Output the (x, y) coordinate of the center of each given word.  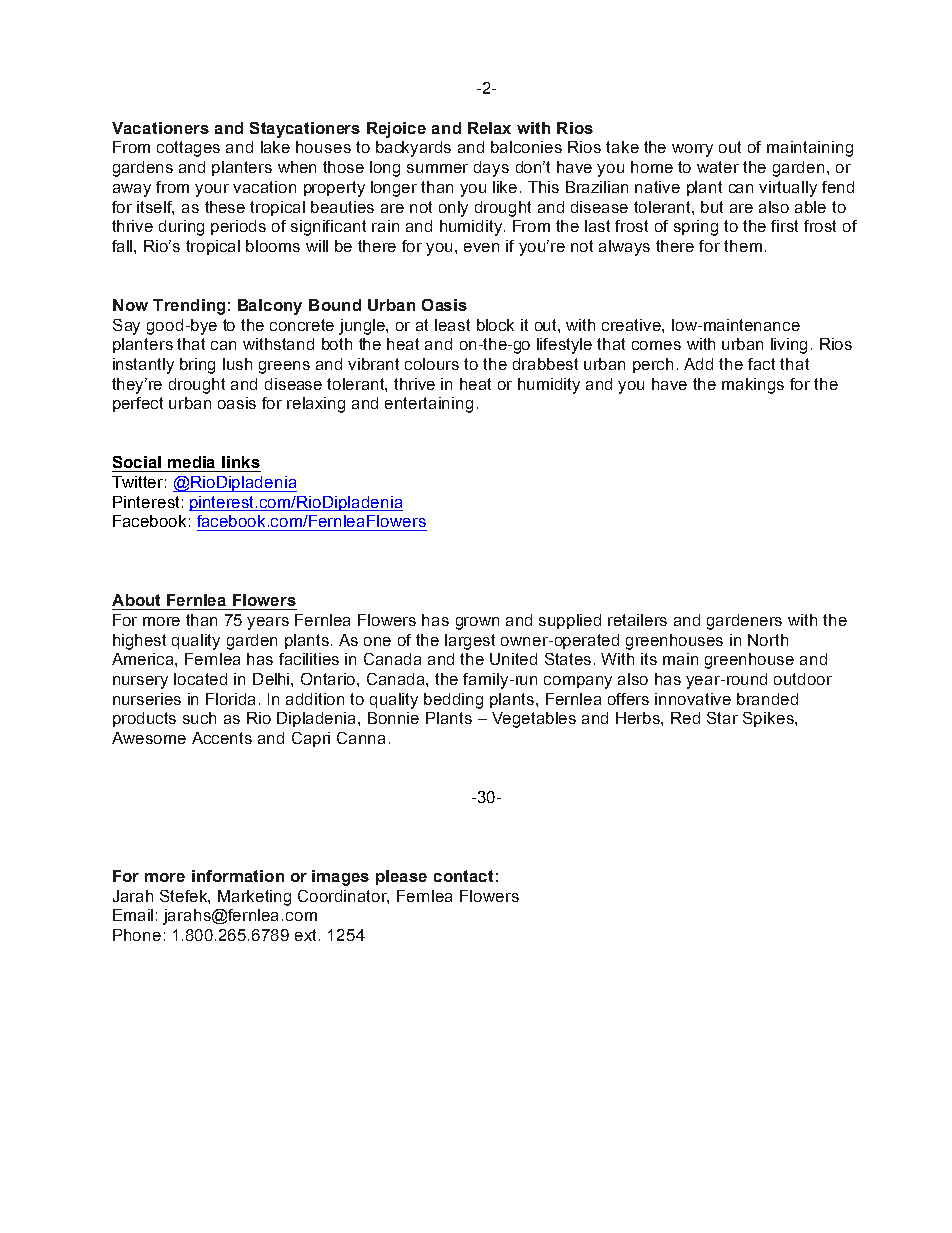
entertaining (429, 405)
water (718, 167)
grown (477, 623)
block (495, 325)
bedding (453, 701)
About (136, 600)
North (768, 640)
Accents (222, 738)
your (212, 190)
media (191, 462)
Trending (189, 307)
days (491, 169)
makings (753, 386)
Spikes (769, 719)
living (789, 346)
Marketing (254, 898)
